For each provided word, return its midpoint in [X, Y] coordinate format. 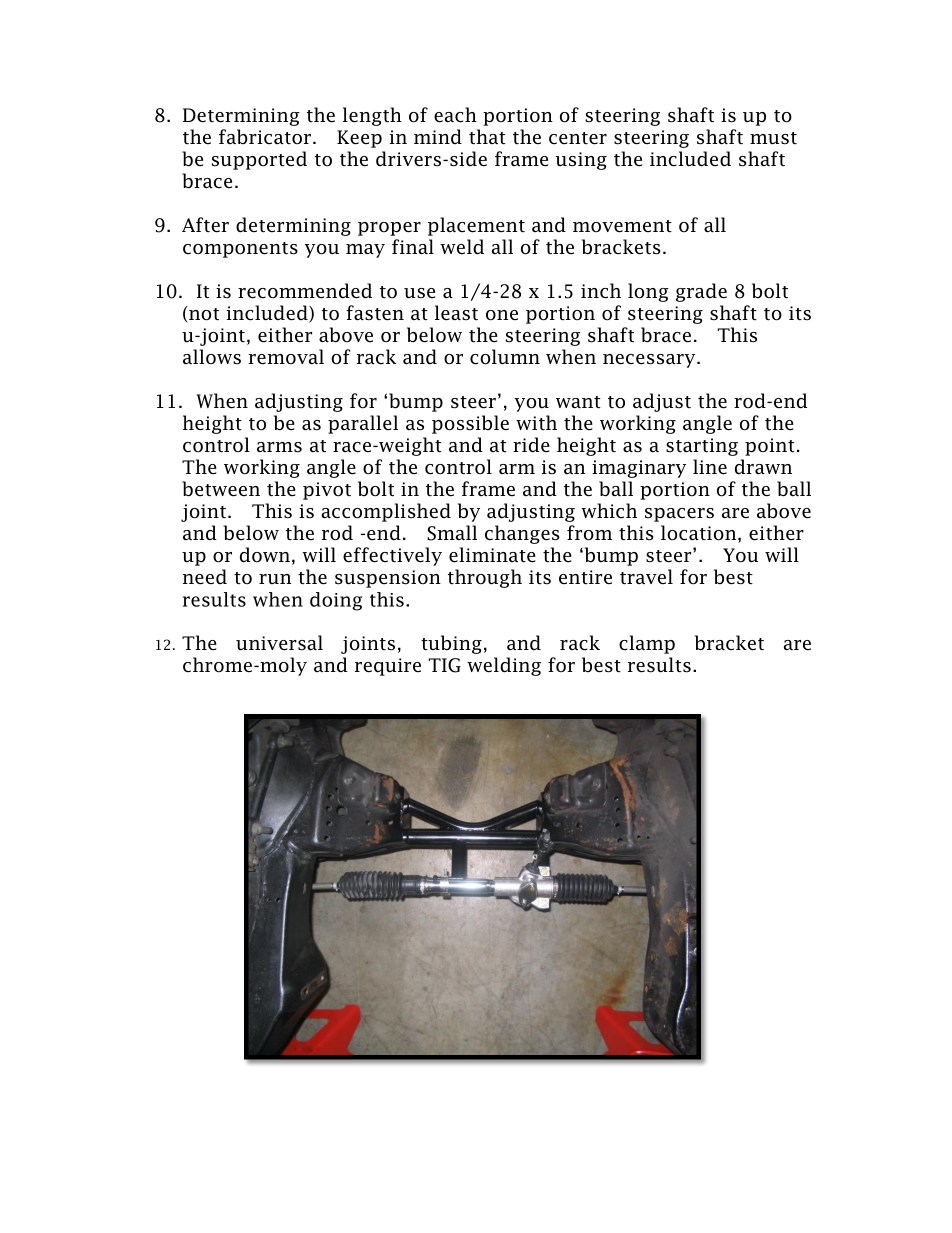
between [221, 489]
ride [531, 445]
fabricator [265, 137]
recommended [305, 291]
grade [701, 292]
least [456, 313]
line [710, 467]
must [773, 138]
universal [279, 643]
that [487, 137]
